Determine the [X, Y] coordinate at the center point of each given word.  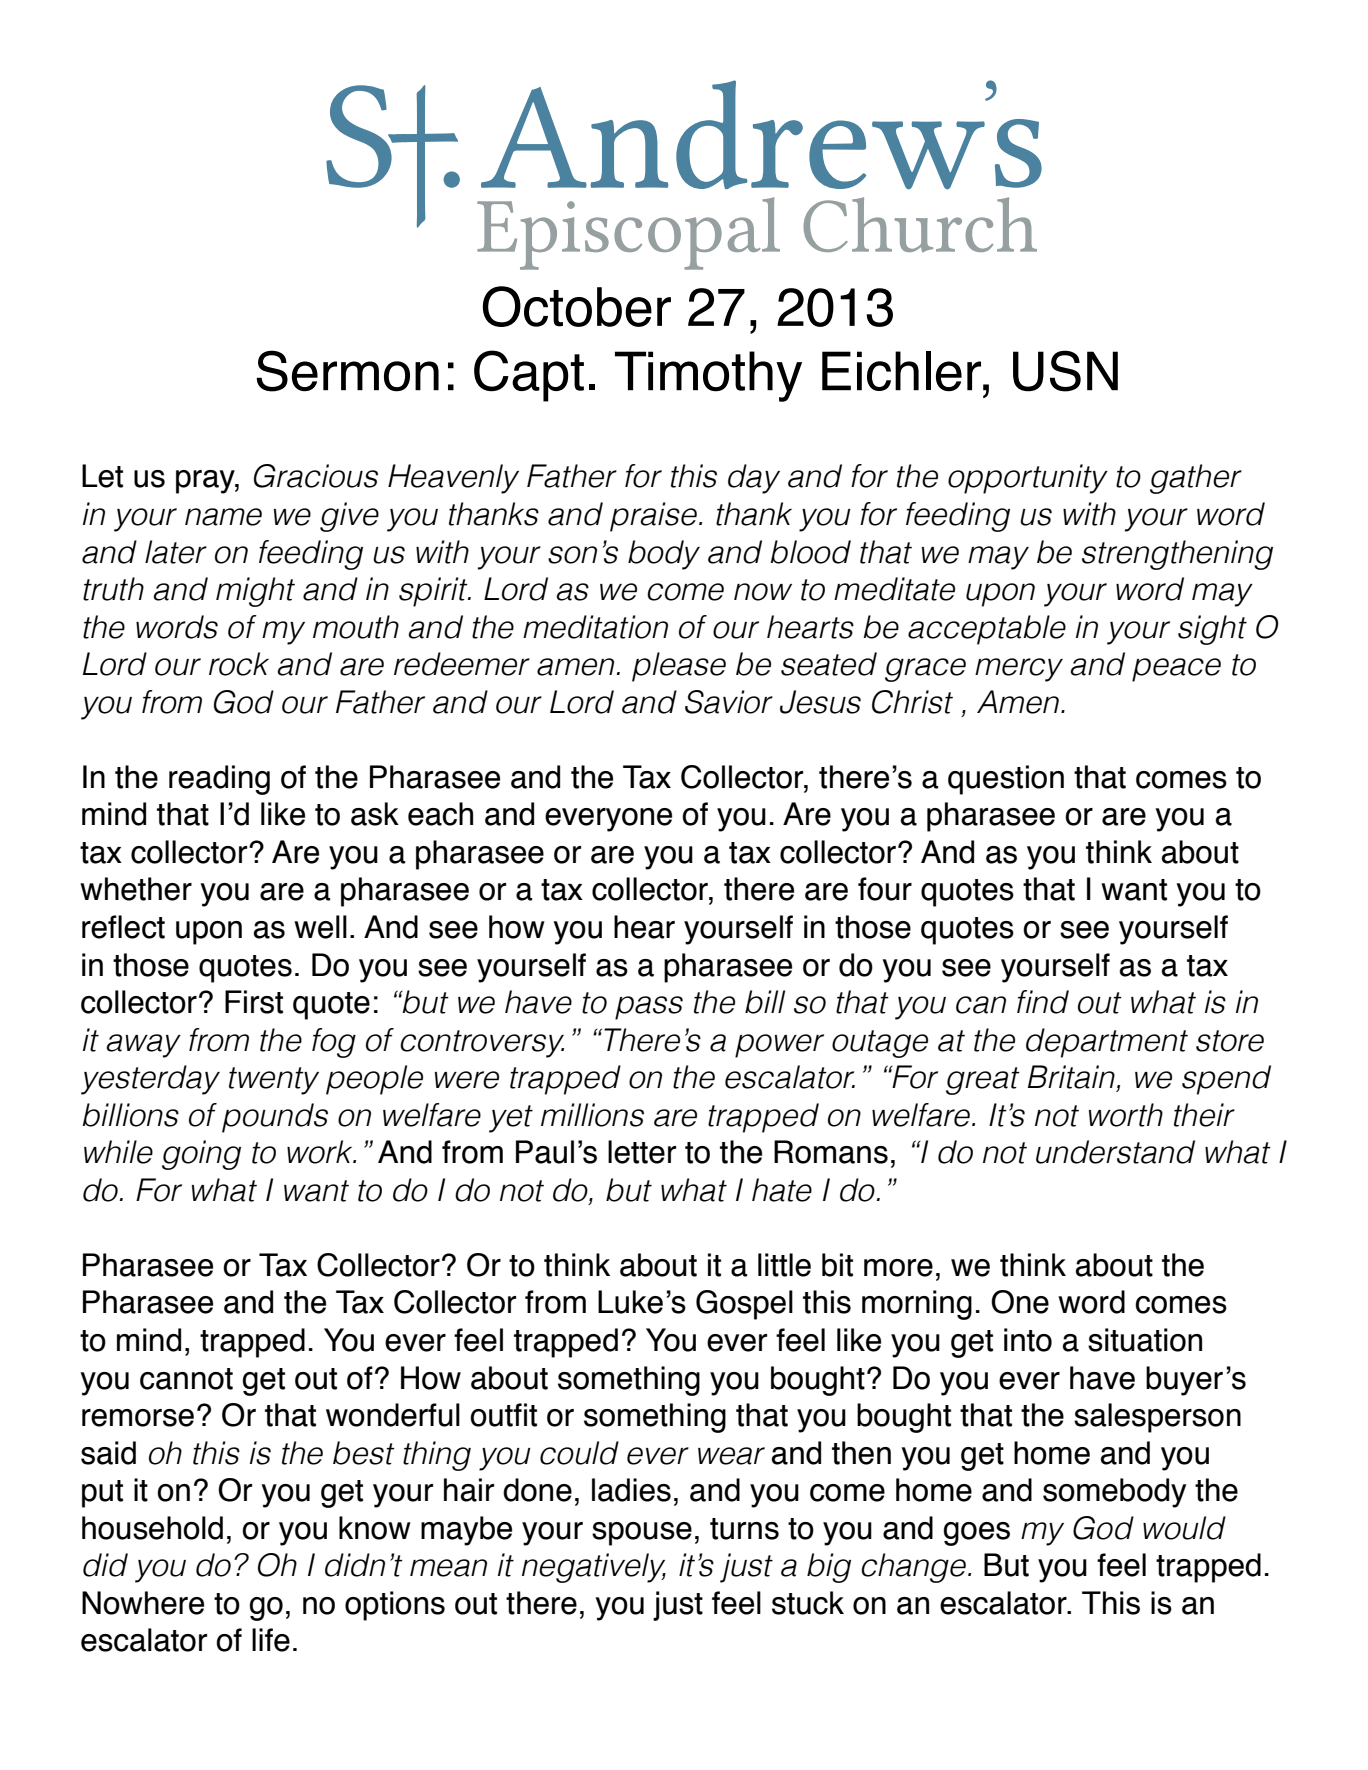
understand [1115, 1152]
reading [219, 780]
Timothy [708, 376]
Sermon [347, 371]
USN [1065, 371]
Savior [729, 702]
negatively [594, 1568]
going [201, 1155]
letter [642, 1152]
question [1006, 780]
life [271, 1640]
